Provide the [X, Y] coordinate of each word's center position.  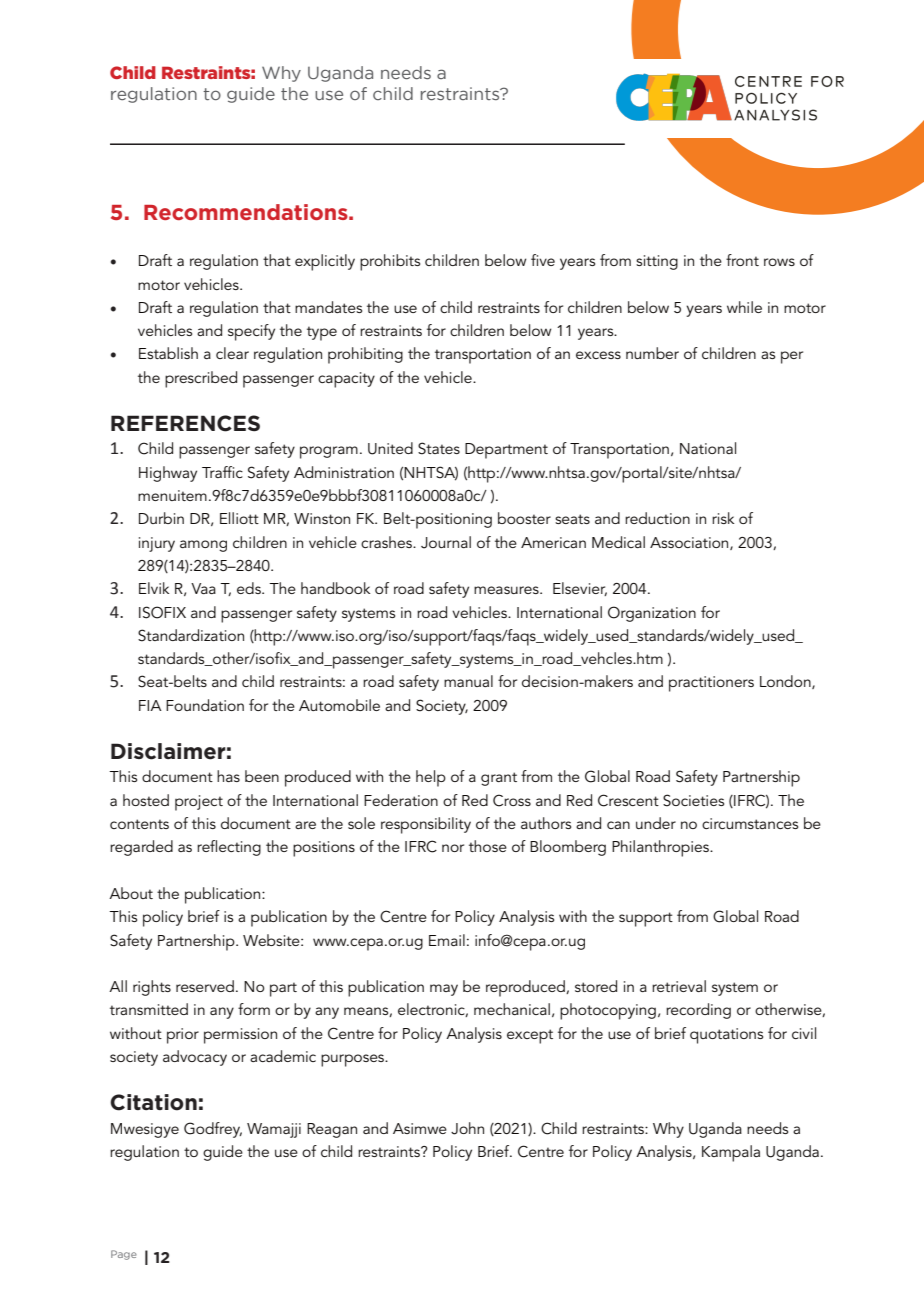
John [467, 1128]
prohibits [390, 262]
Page [124, 1255]
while [744, 307]
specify [251, 332]
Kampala [731, 1153]
